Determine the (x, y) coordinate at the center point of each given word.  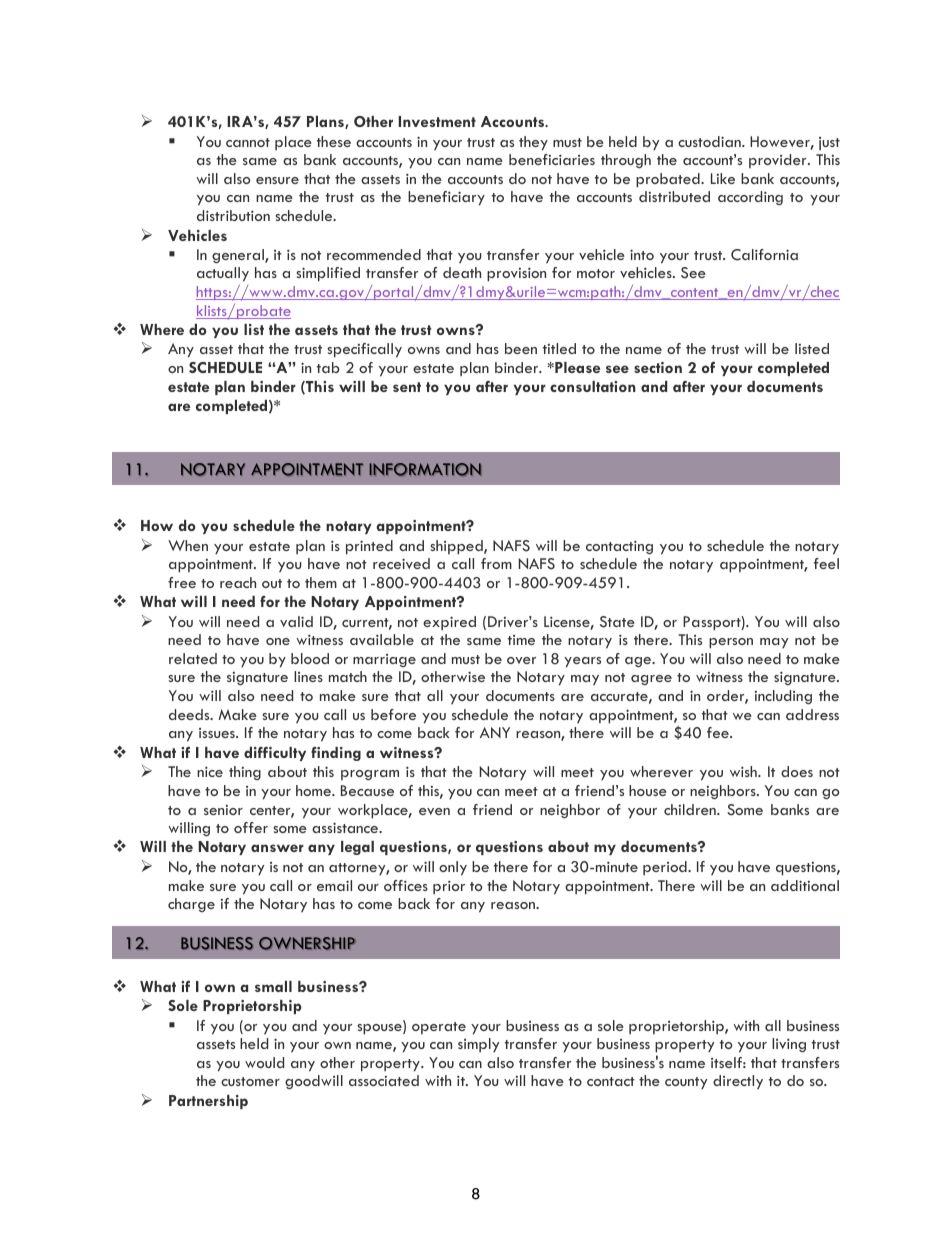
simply (478, 1045)
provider (779, 161)
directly (738, 1082)
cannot (248, 142)
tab (328, 367)
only (453, 868)
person (731, 643)
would (264, 1062)
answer (277, 848)
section (658, 367)
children (691, 809)
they (533, 143)
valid (296, 621)
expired (449, 623)
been (521, 348)
